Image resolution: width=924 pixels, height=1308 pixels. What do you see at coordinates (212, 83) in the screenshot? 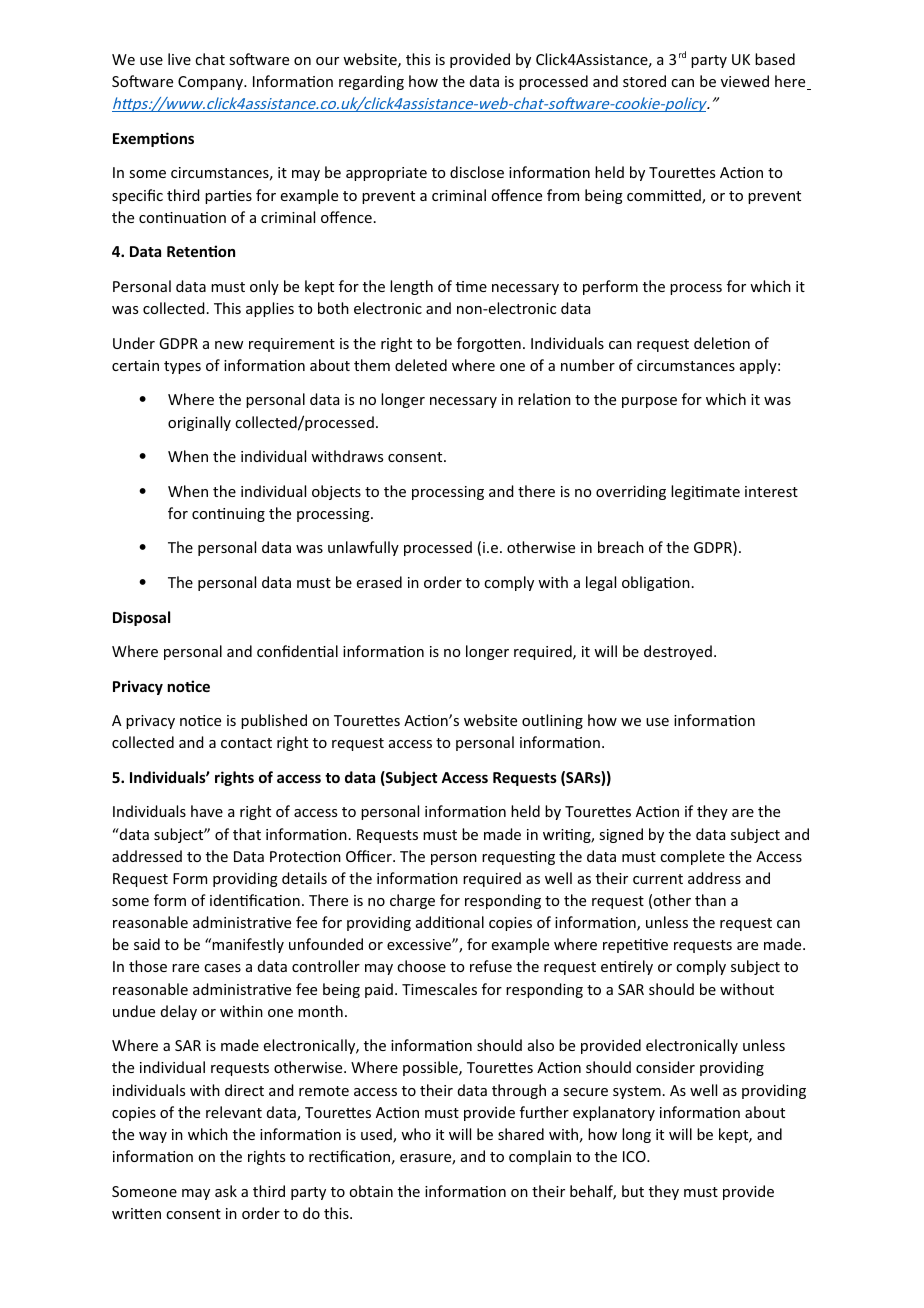
I see `Company` at bounding box center [212, 83].
